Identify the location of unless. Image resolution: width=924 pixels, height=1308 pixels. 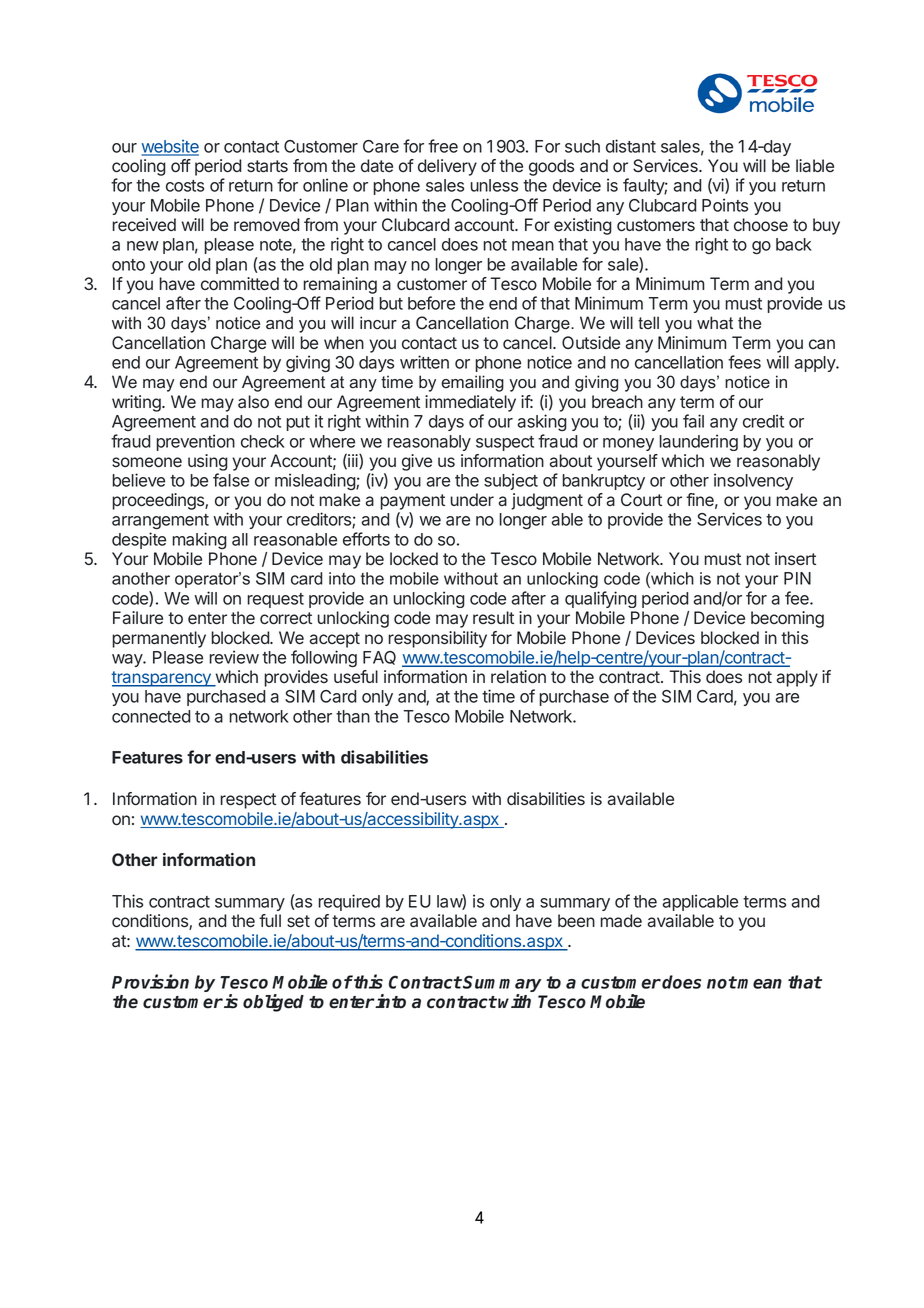
(494, 185).
